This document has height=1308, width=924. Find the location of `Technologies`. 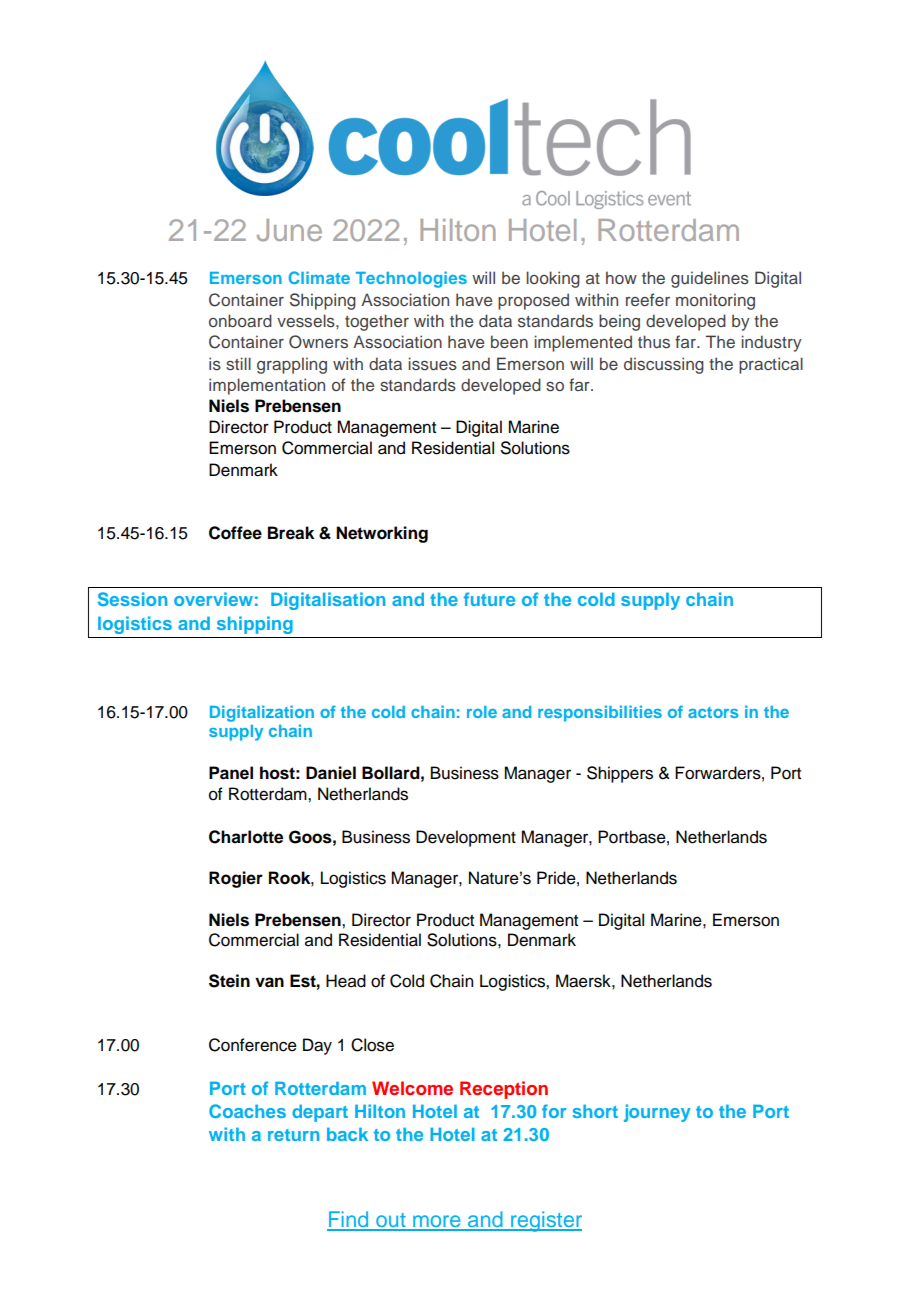

Technologies is located at coordinates (411, 279).
